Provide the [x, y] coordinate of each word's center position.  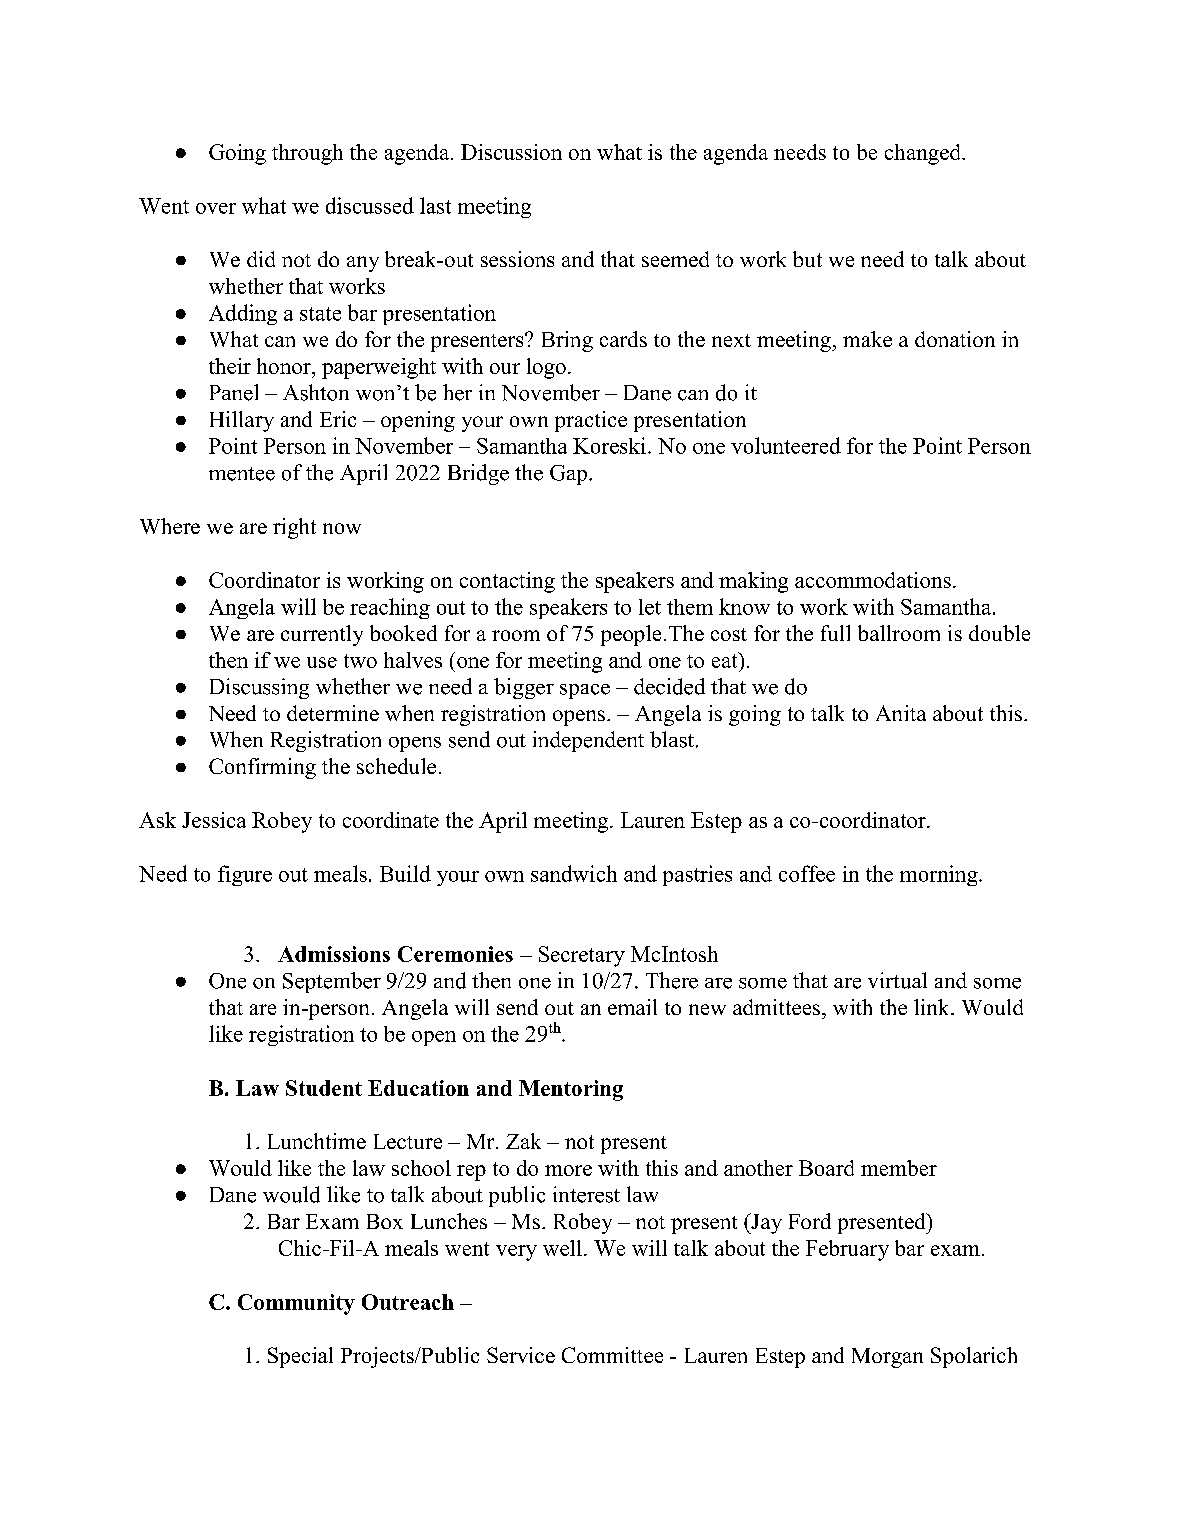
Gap [568, 475]
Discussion [511, 152]
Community [296, 1304]
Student [324, 1088]
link [933, 1007]
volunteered [786, 445]
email [632, 1007]
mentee [242, 474]
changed [924, 154]
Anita [901, 713]
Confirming [262, 768]
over [216, 208]
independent [588, 741]
